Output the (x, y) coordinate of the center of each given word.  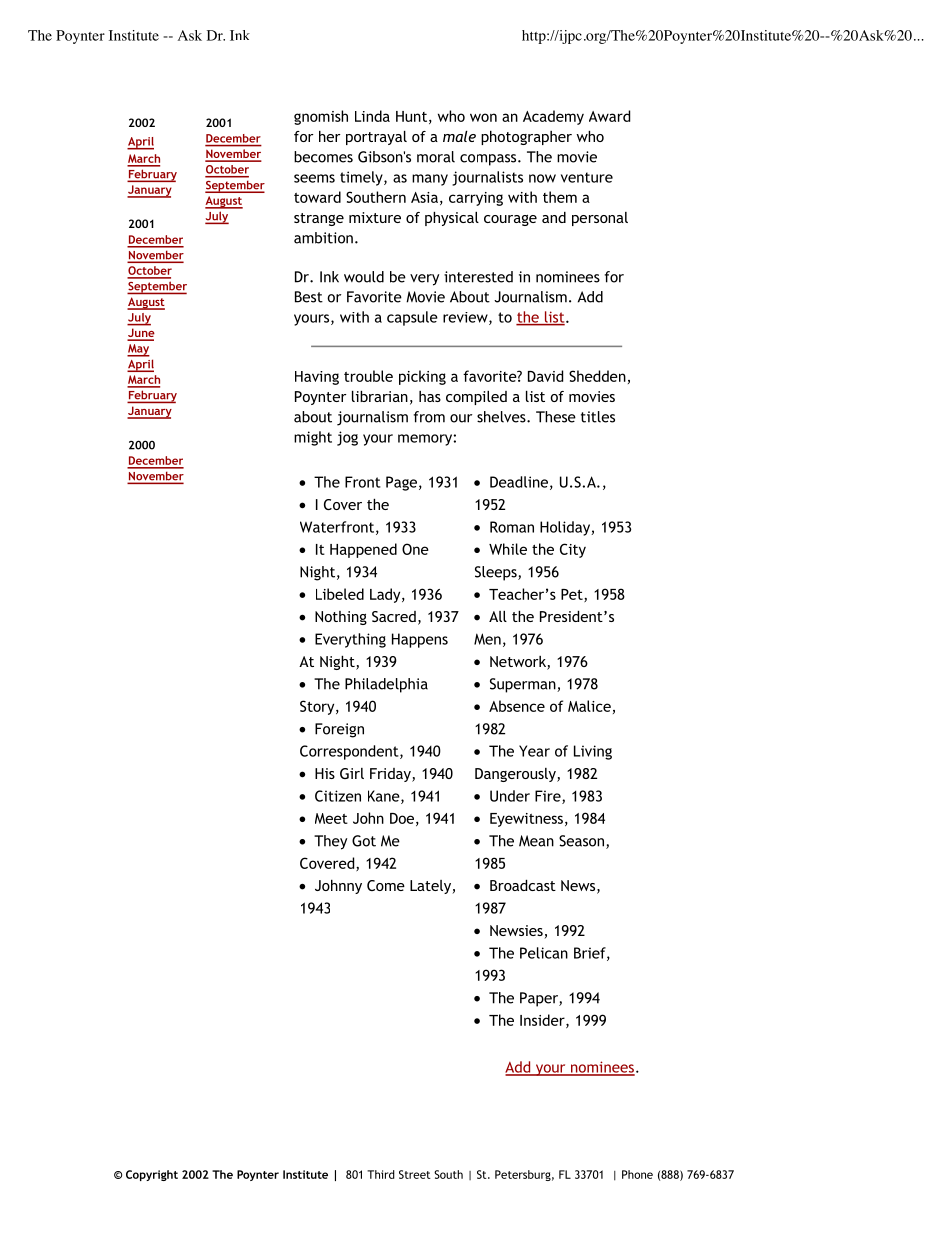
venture (587, 177)
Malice (589, 706)
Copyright (152, 1175)
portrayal (376, 138)
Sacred (394, 616)
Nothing (341, 618)
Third (381, 1174)
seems (314, 178)
